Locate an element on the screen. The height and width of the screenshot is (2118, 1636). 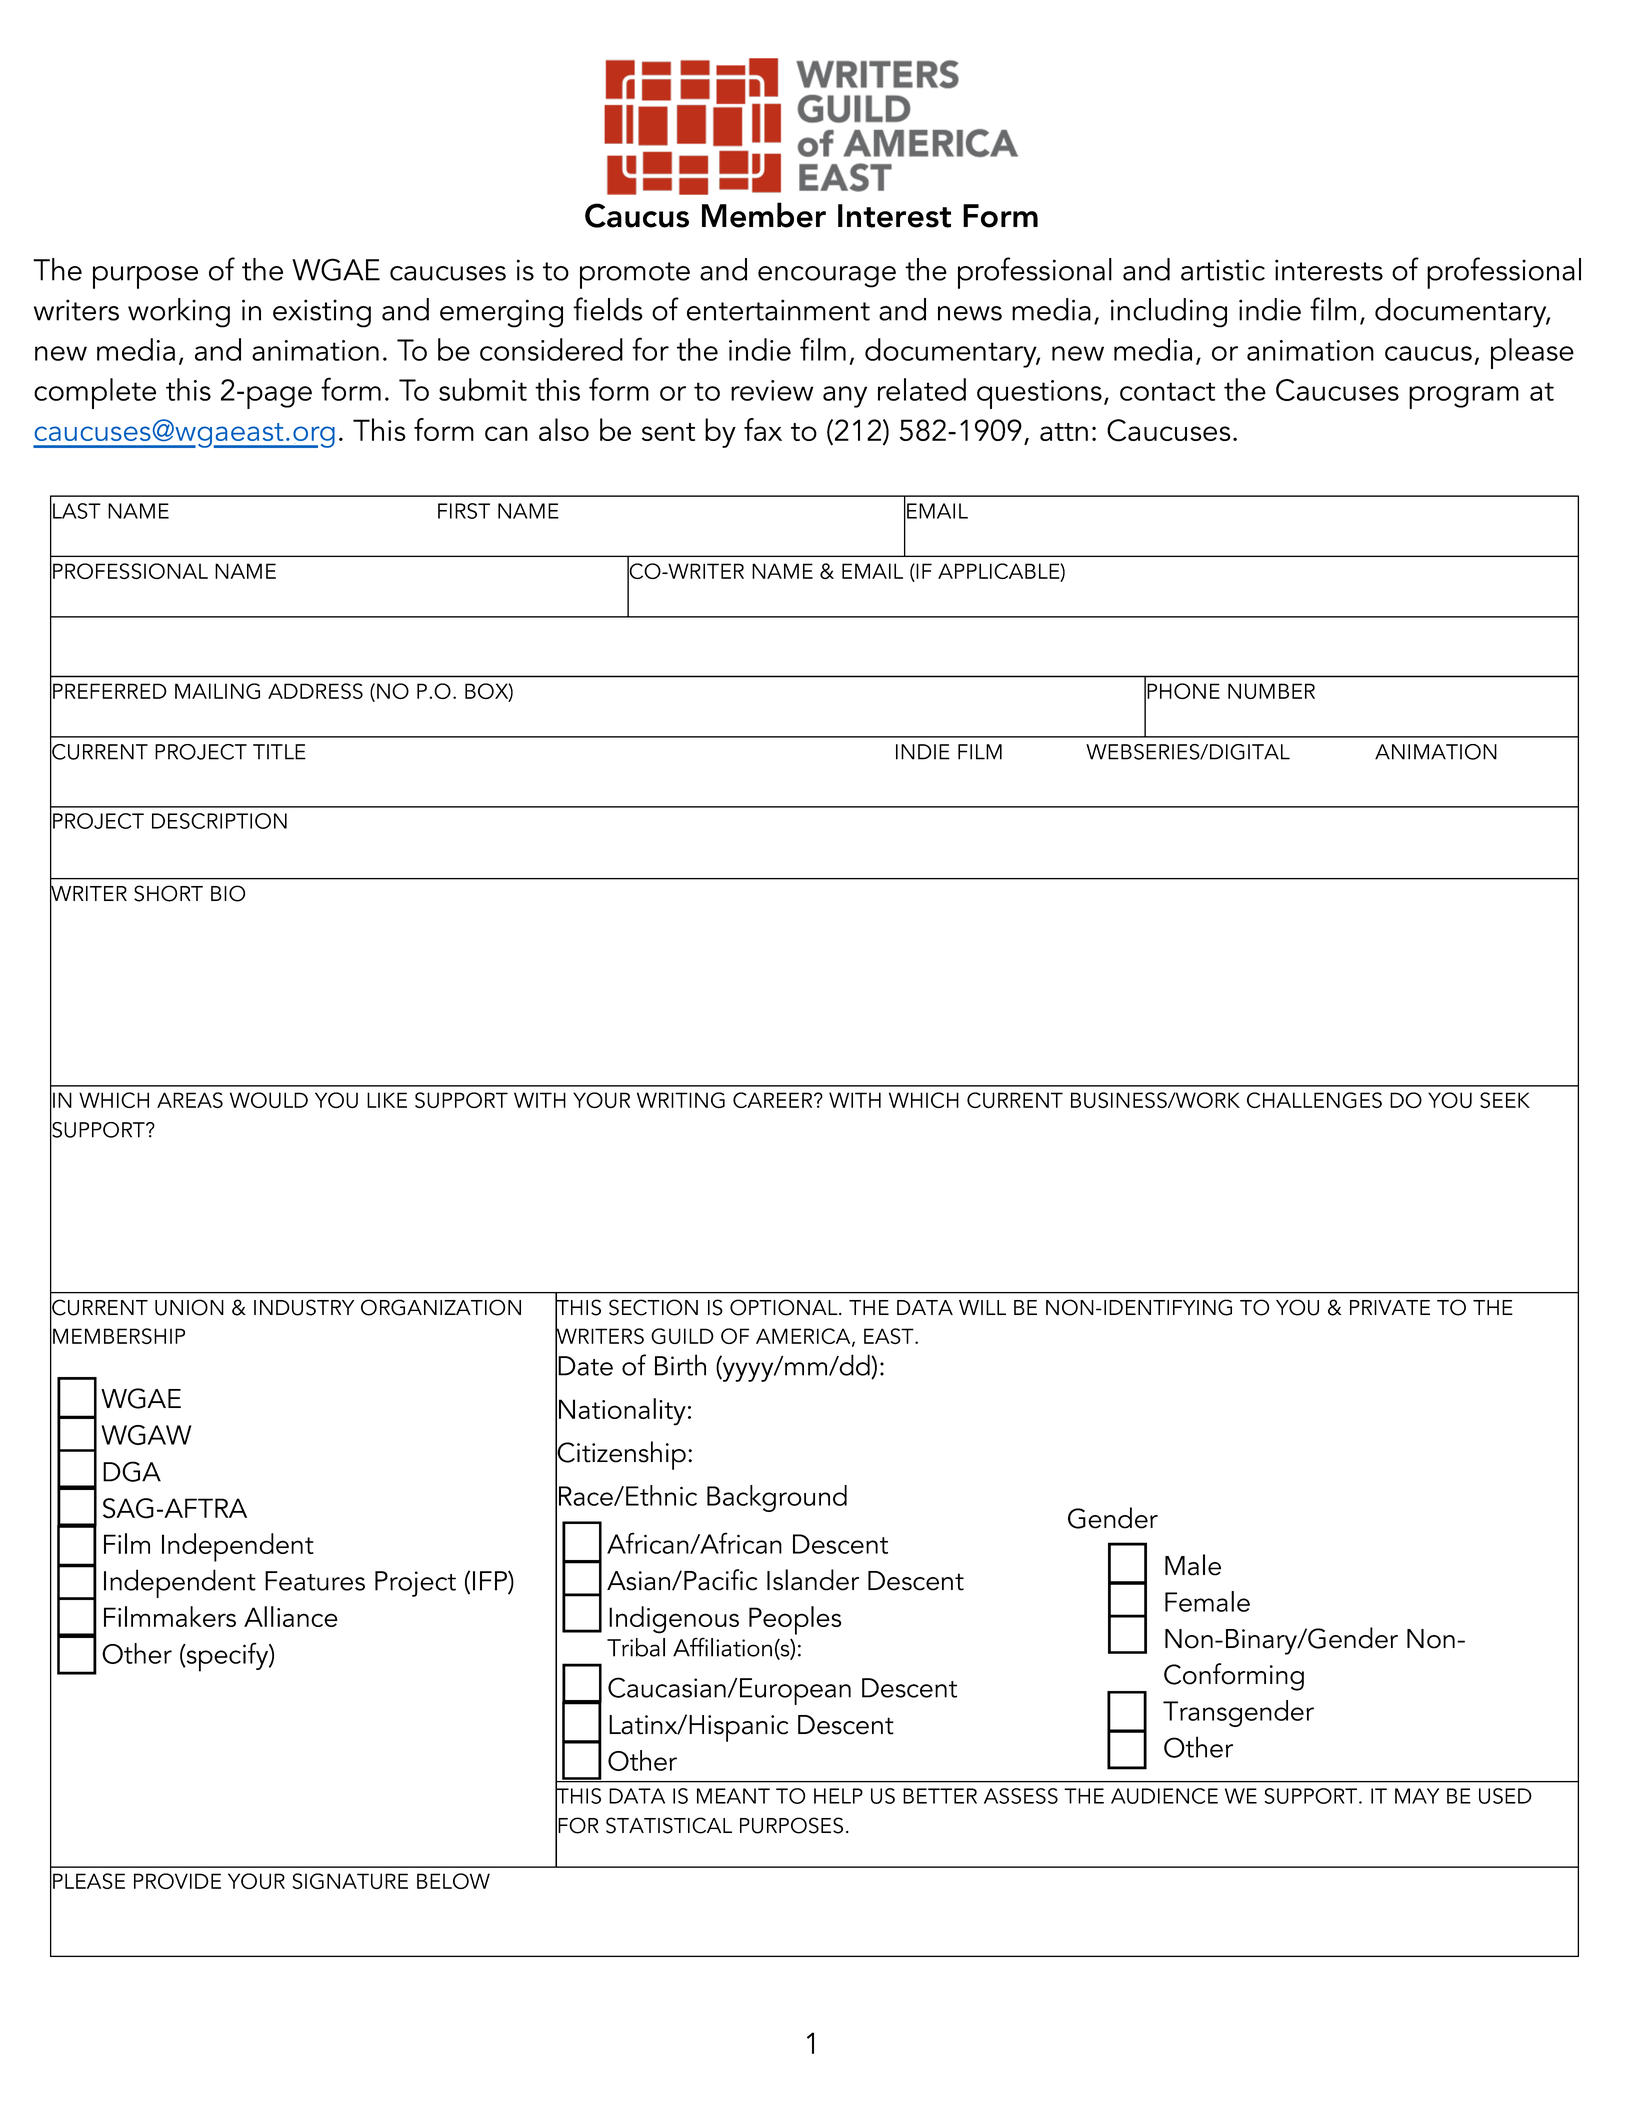
INDUSTRY is located at coordinates (304, 1307).
